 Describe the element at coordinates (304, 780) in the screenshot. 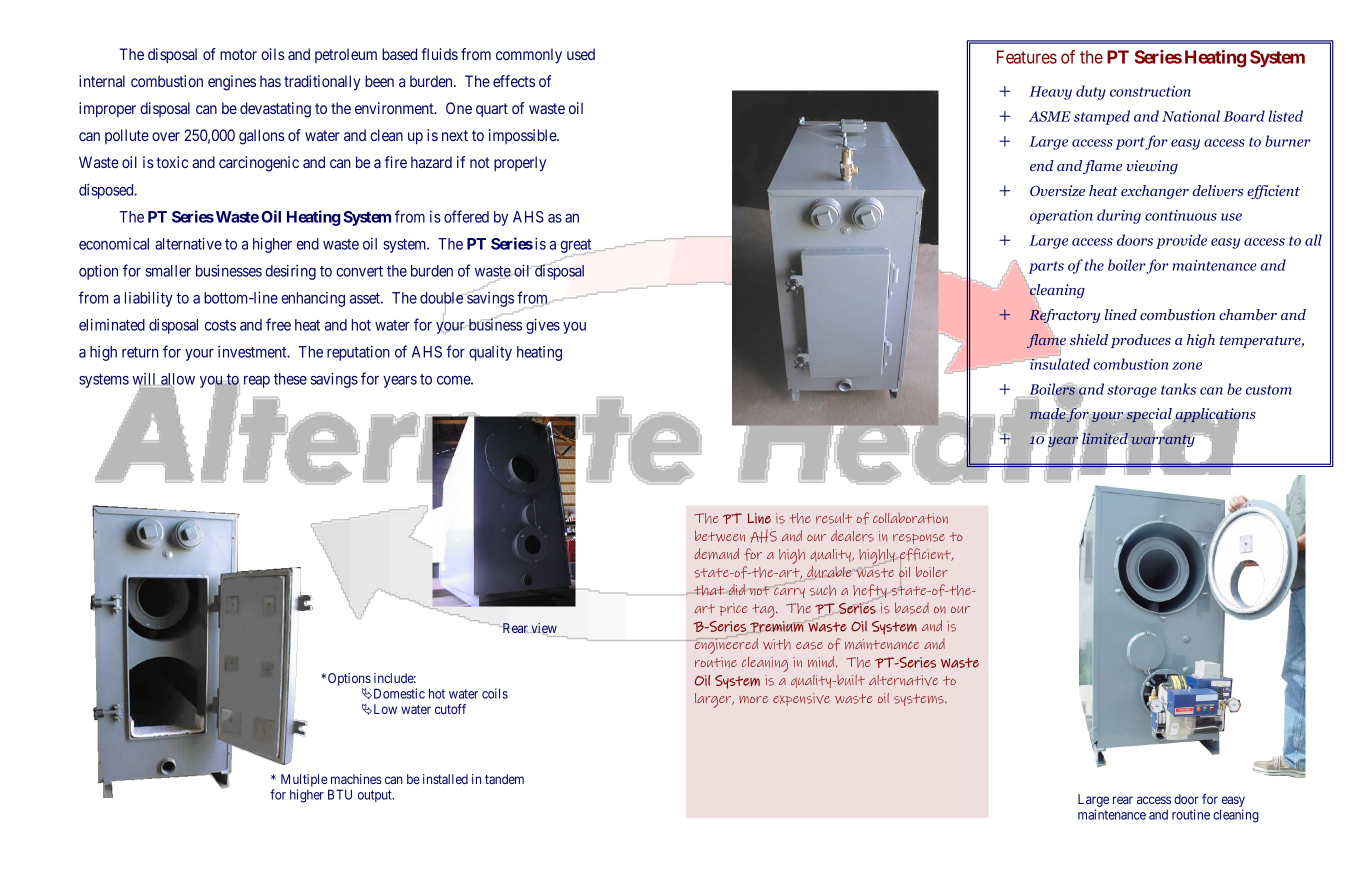

I see `Multiple` at that location.
